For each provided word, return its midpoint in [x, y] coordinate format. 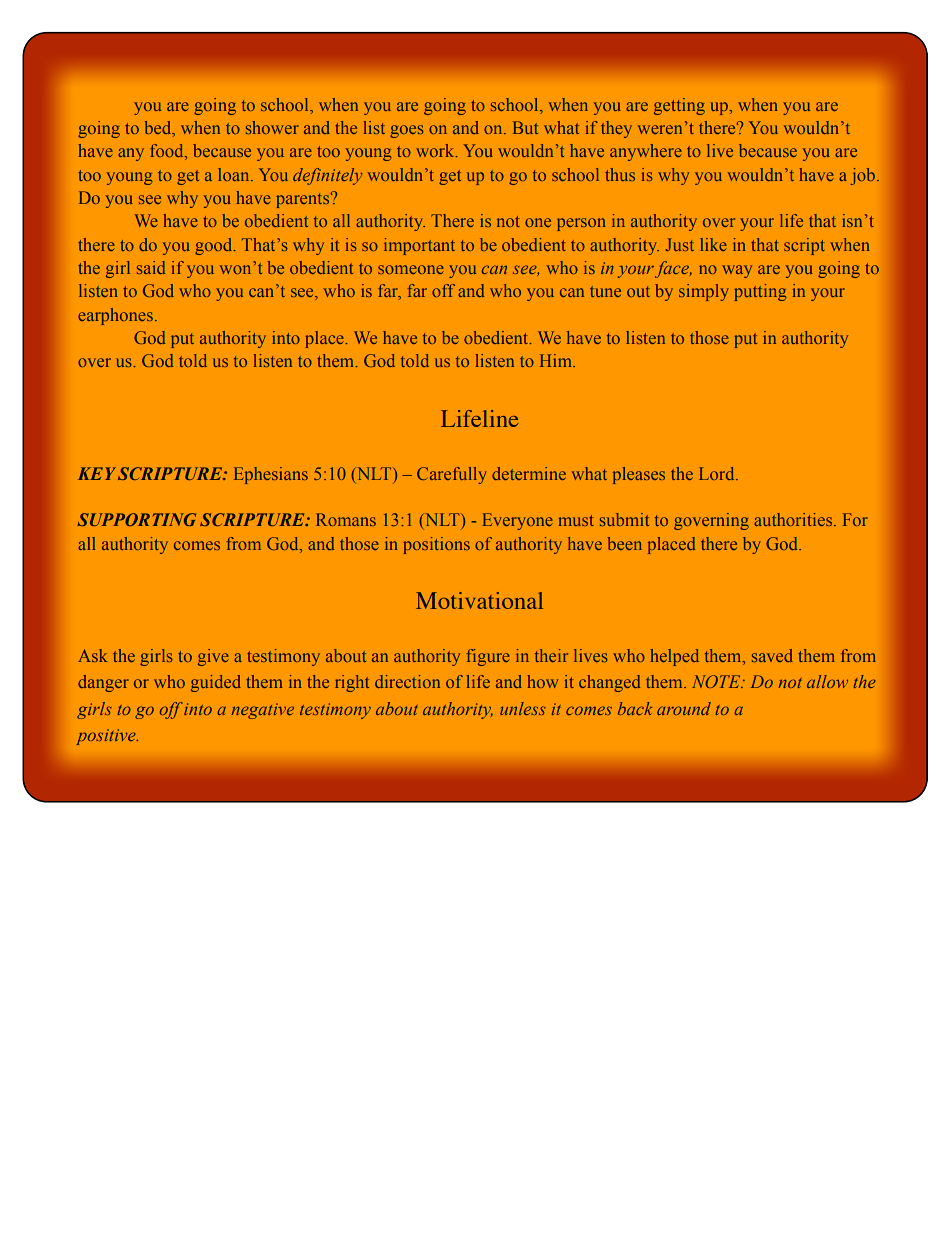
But [525, 127]
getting [679, 106]
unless [523, 708]
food [168, 152]
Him [557, 360]
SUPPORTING [136, 519]
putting [760, 292]
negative [263, 711]
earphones [115, 316]
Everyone [517, 521]
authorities [793, 519]
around [684, 708]
